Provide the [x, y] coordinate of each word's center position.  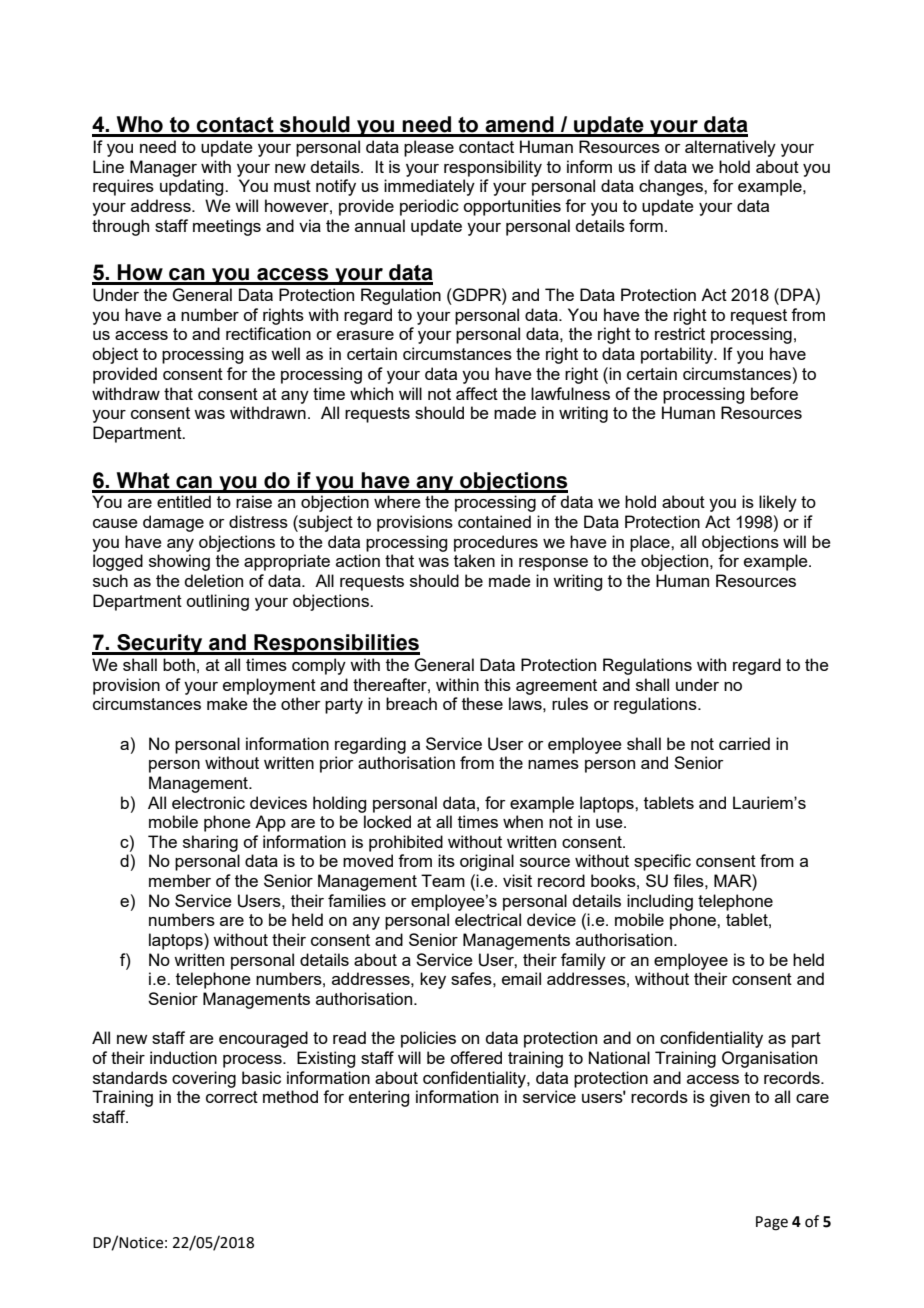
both [179, 664]
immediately [429, 187]
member [180, 880]
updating [193, 187]
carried [744, 743]
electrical [488, 919]
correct [232, 1097]
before [774, 393]
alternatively [730, 148]
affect [477, 393]
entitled [184, 501]
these [482, 703]
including [660, 902]
